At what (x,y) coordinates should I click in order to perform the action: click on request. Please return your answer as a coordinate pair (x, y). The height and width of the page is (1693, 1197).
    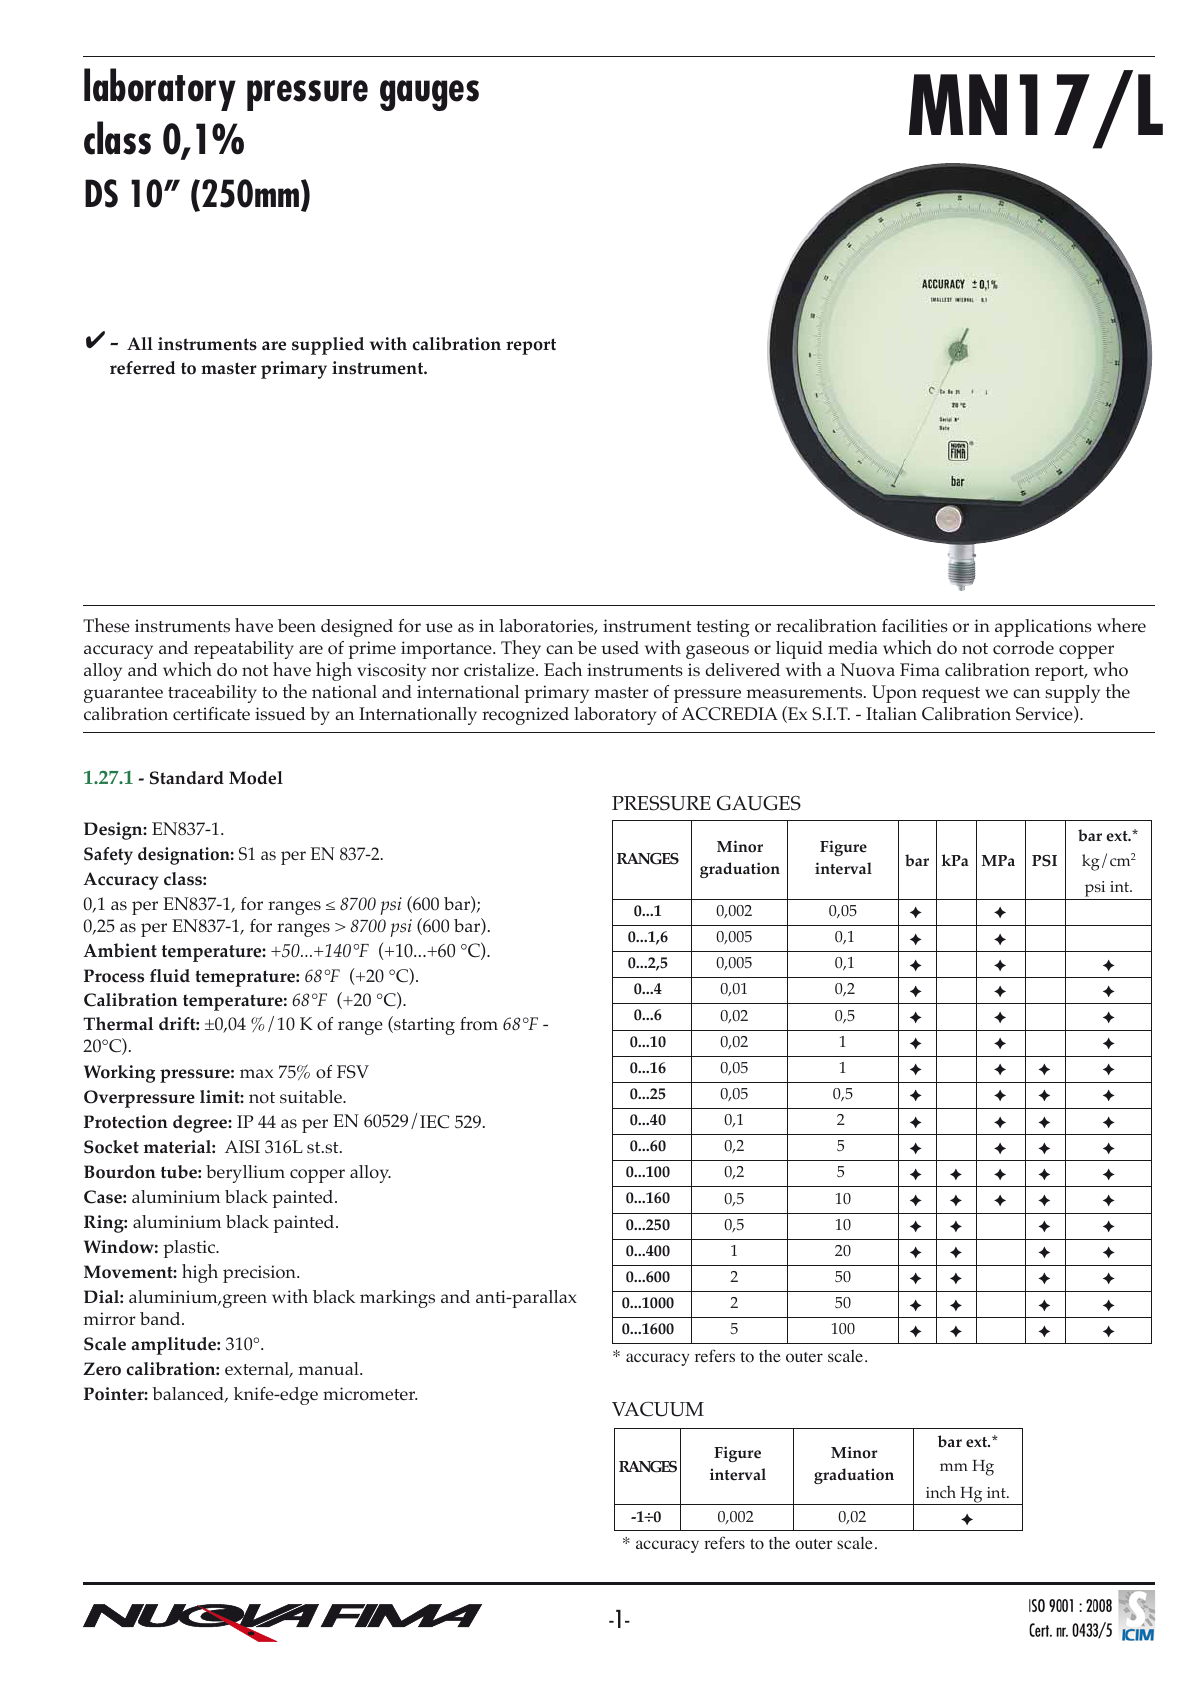
    Looking at the image, I should click on (951, 695).
